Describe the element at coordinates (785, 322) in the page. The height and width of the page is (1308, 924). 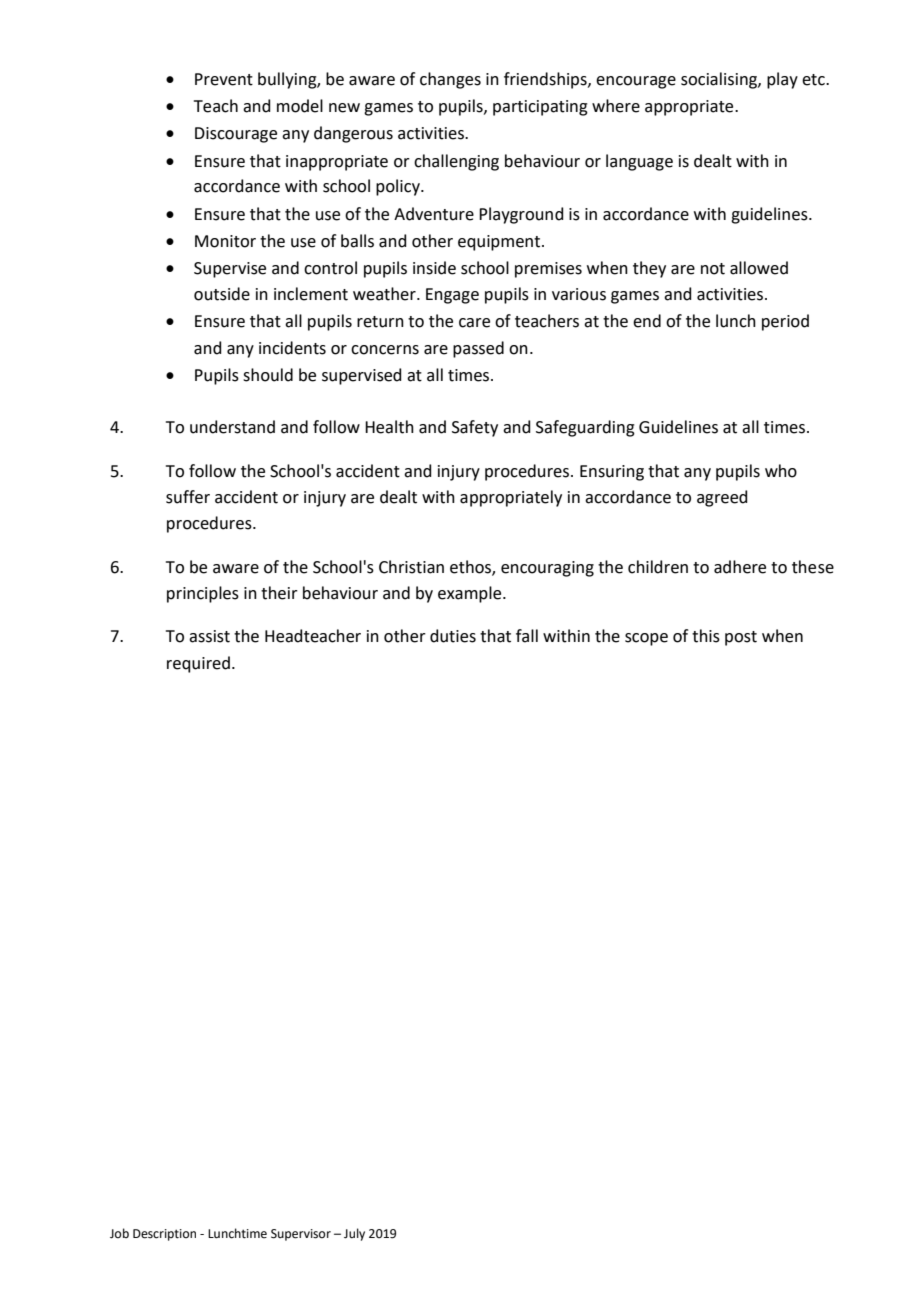
I see `period` at that location.
